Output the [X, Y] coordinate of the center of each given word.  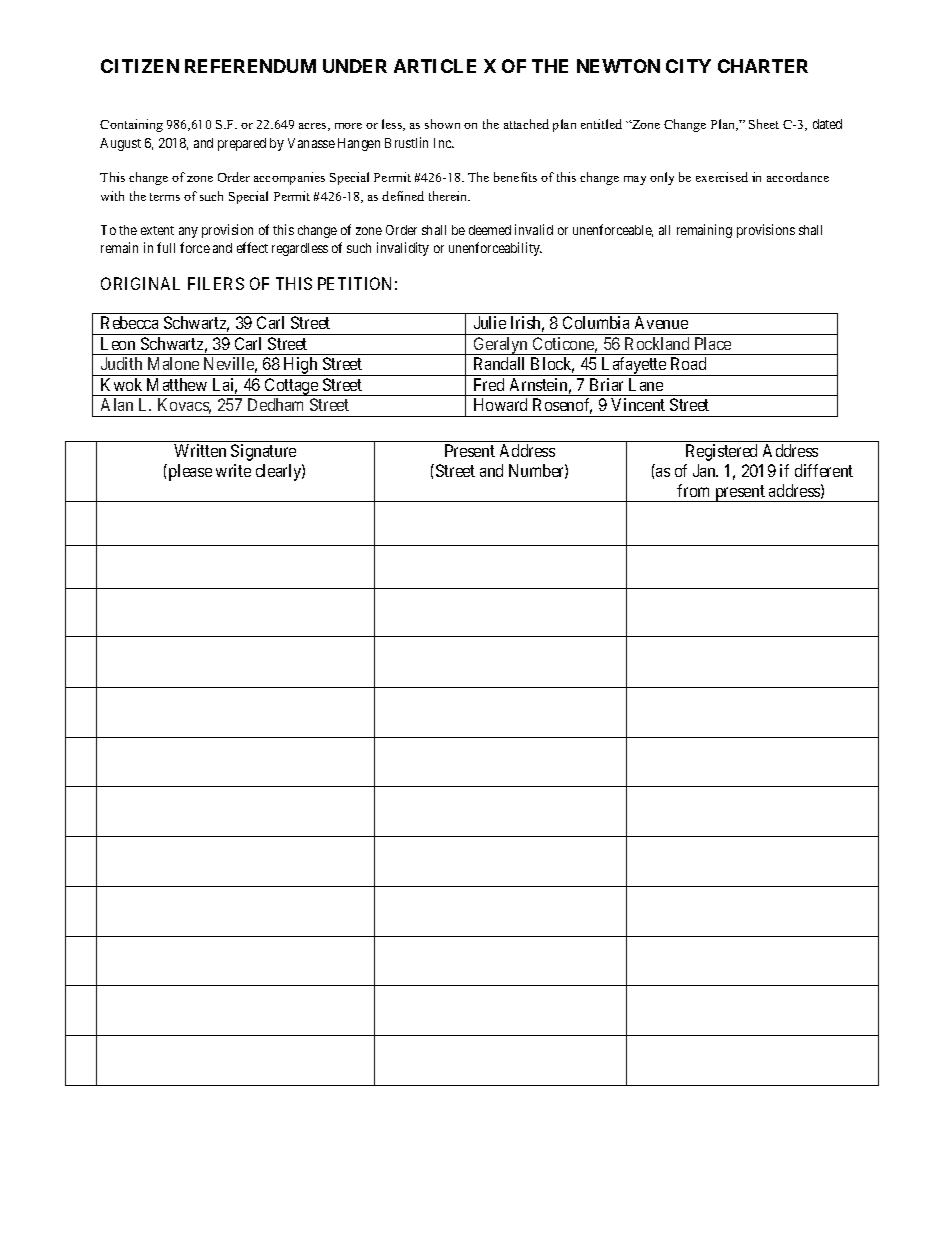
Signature [263, 452]
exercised [722, 177]
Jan [705, 470]
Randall [499, 363]
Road [688, 363]
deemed [490, 230]
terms [165, 197]
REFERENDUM [250, 66]
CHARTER [763, 66]
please [189, 472]
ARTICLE [435, 66]
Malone [173, 363]
